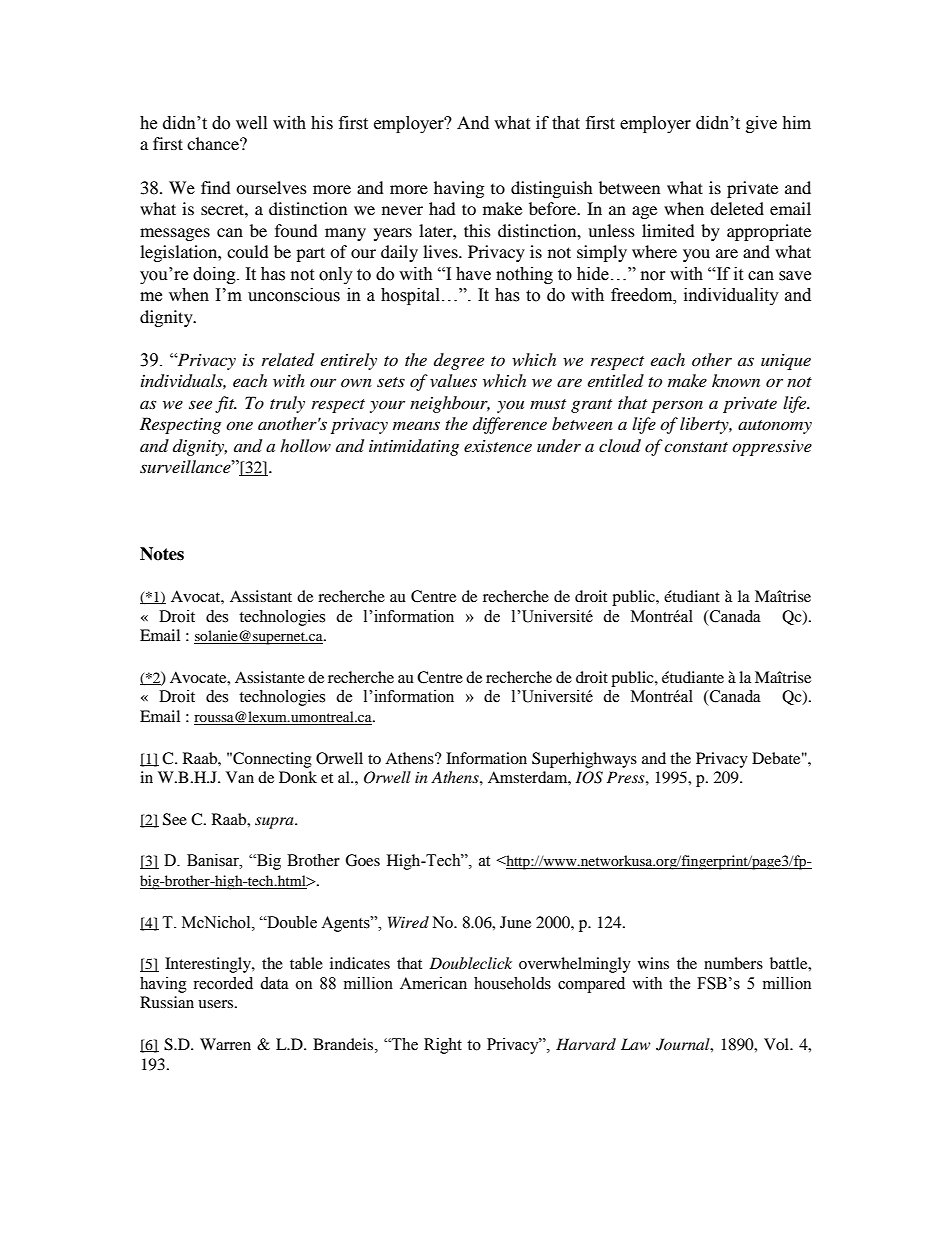  Describe the element at coordinates (225, 1044) in the document. I see `Warren` at that location.
